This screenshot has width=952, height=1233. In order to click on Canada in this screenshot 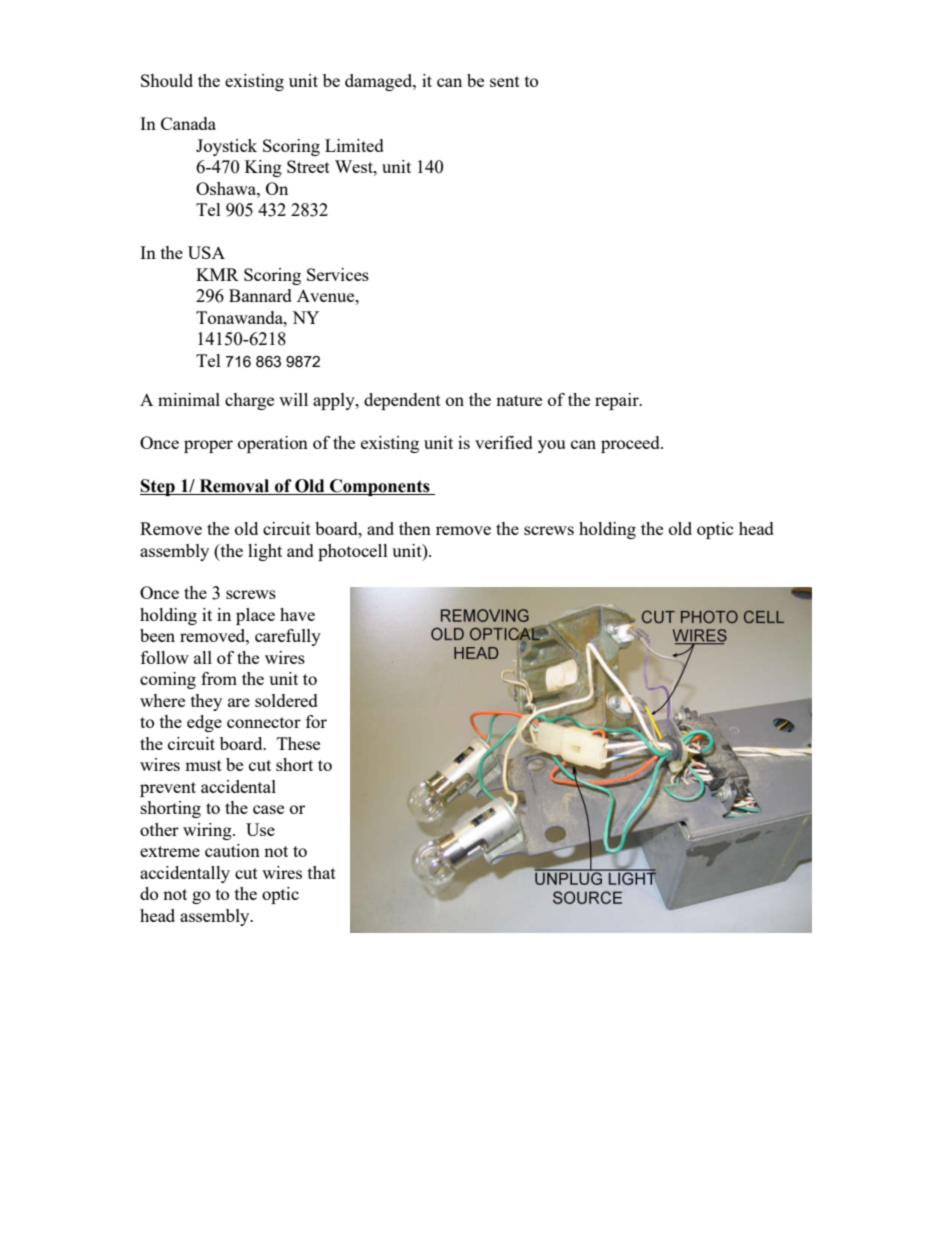, I will do `click(188, 123)`.
